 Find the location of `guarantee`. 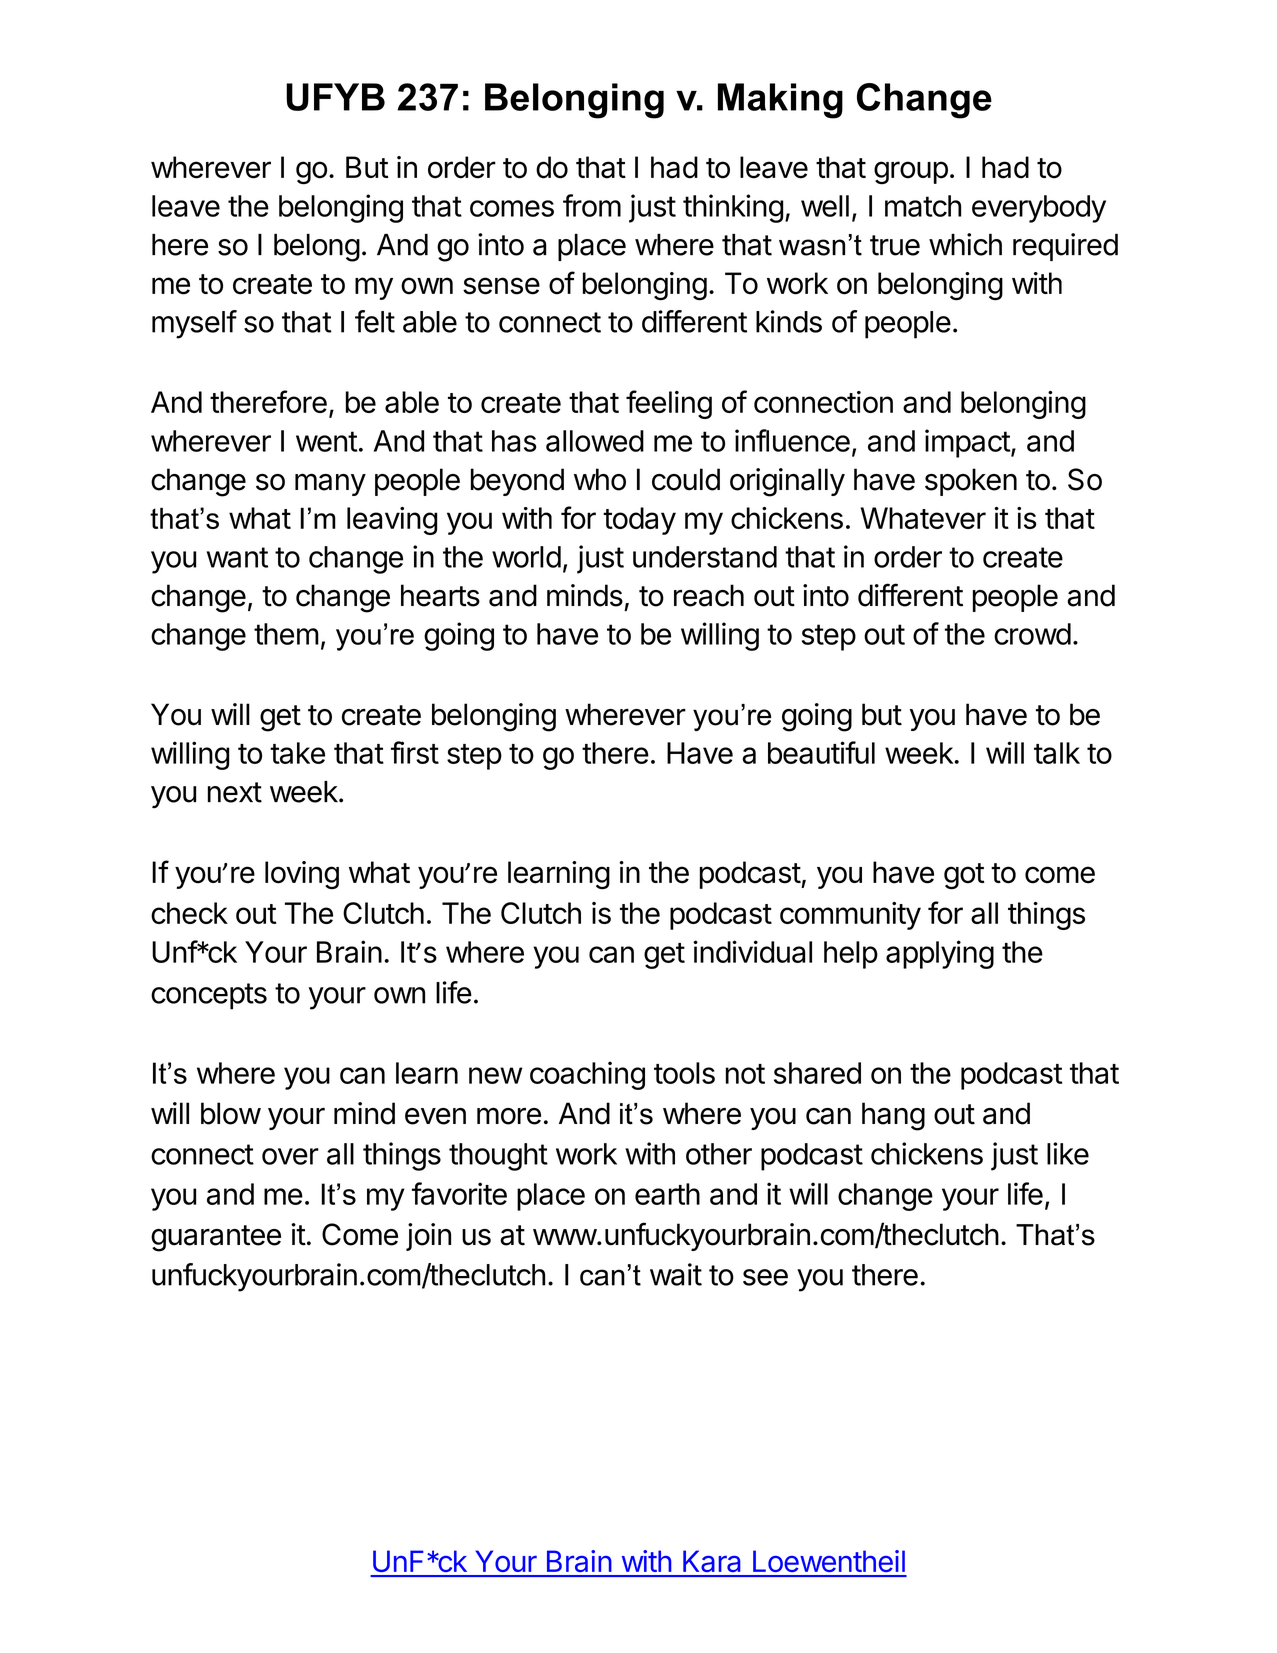

guarantee is located at coordinates (216, 1238).
